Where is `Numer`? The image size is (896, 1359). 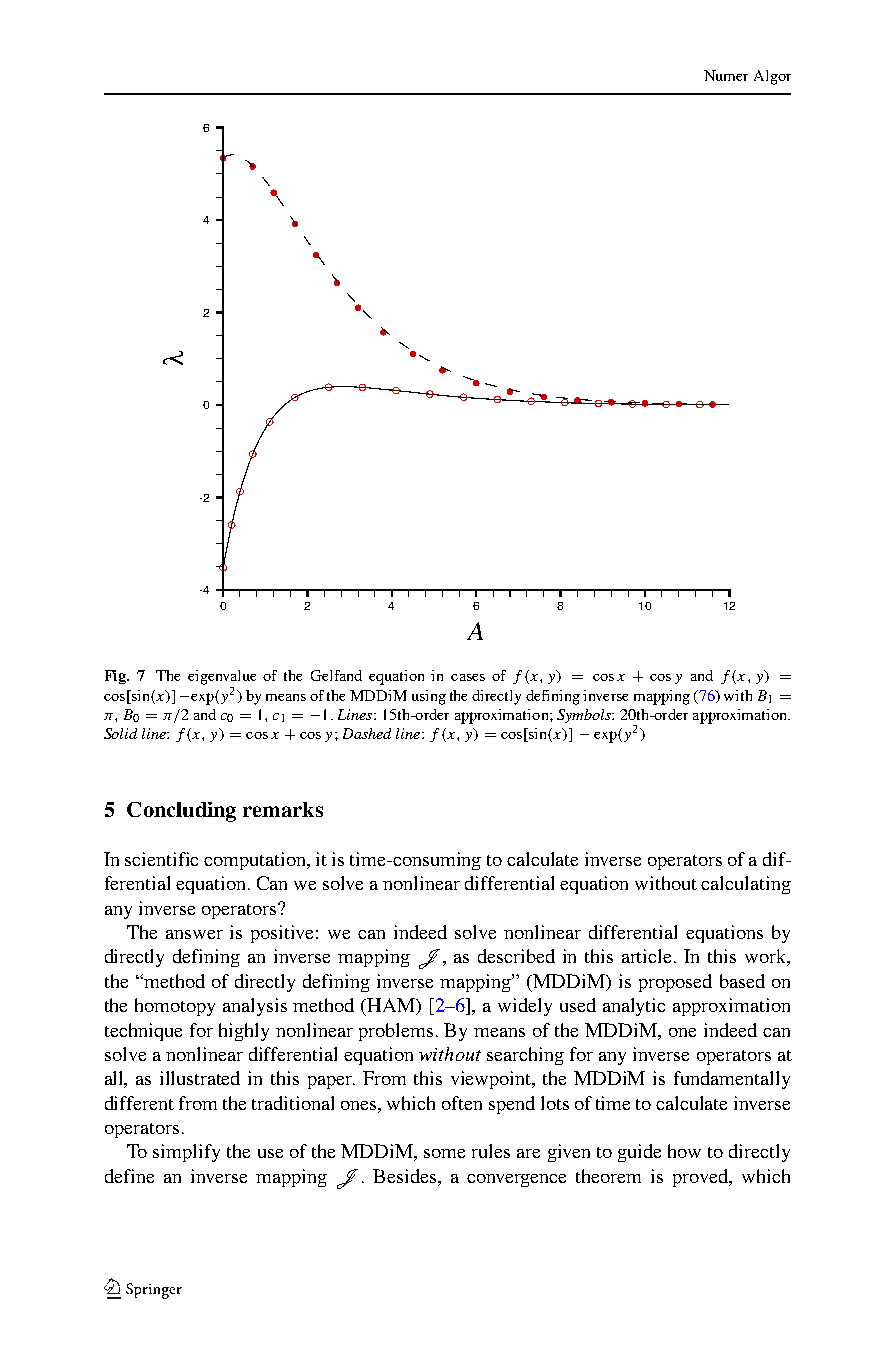 Numer is located at coordinates (726, 75).
